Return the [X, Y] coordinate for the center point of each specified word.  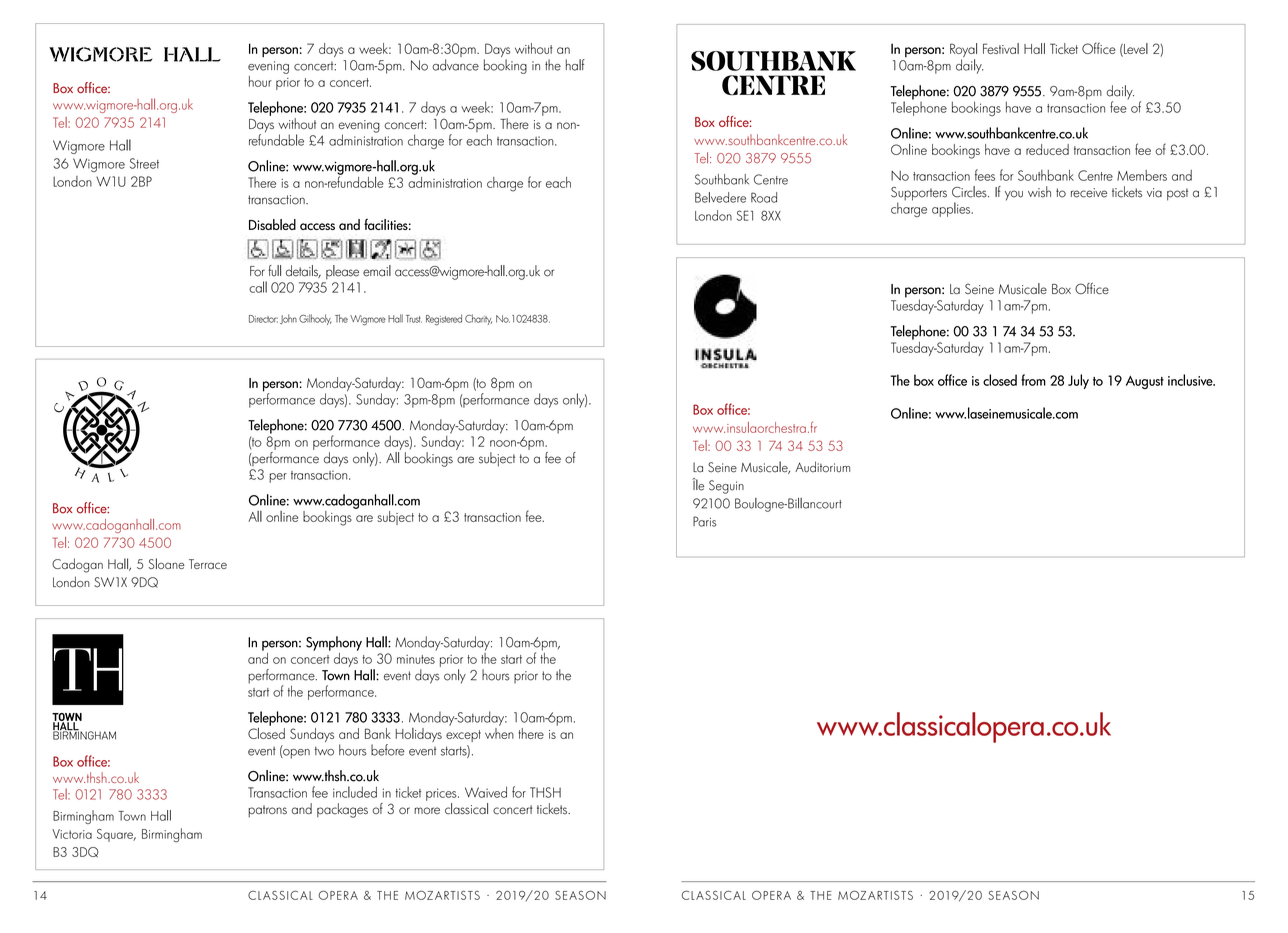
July [1078, 381]
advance [455, 65]
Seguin [726, 487]
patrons [267, 811]
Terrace [208, 564]
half [575, 65]
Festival [1001, 48]
